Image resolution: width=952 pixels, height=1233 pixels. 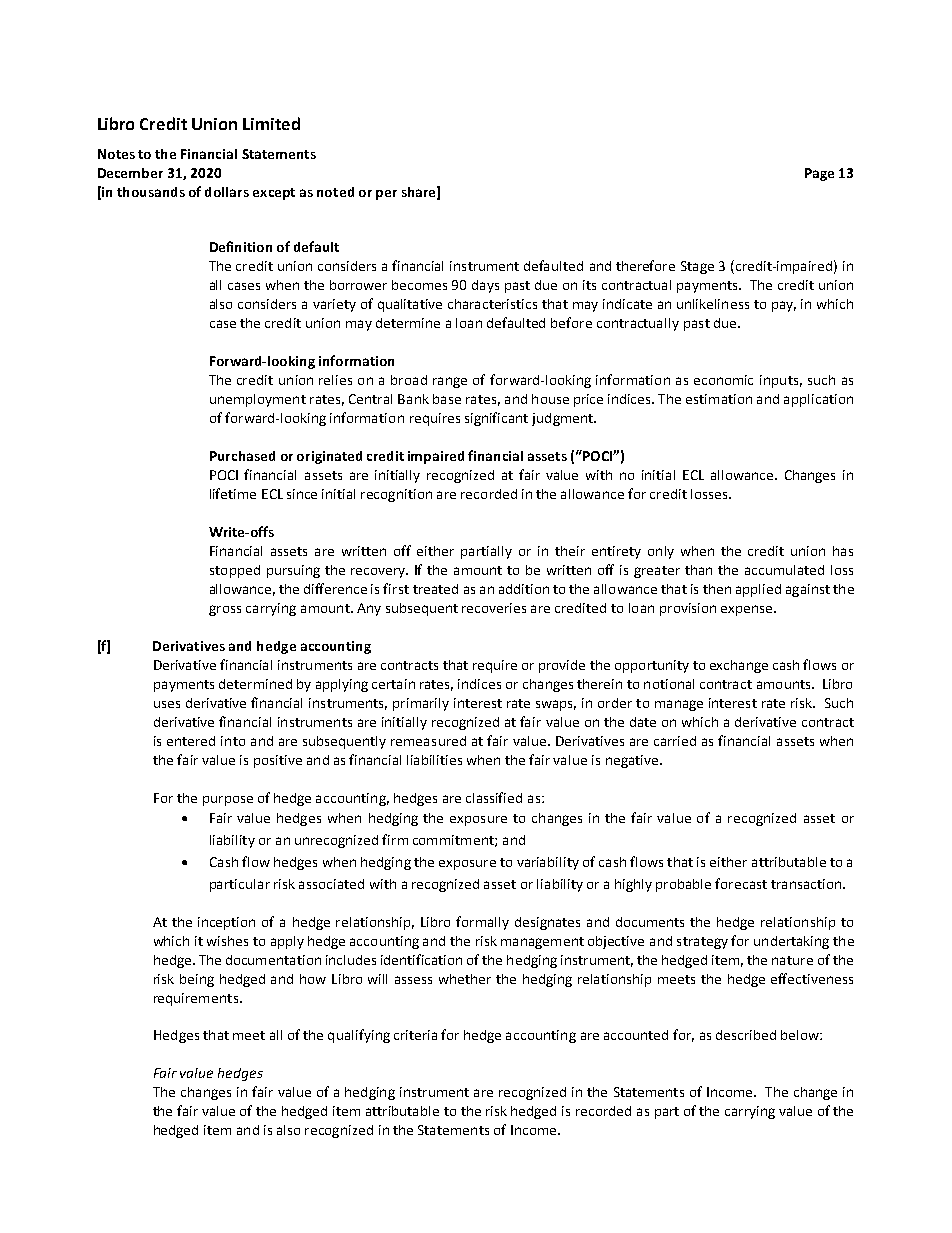 I want to click on treated, so click(x=435, y=589).
